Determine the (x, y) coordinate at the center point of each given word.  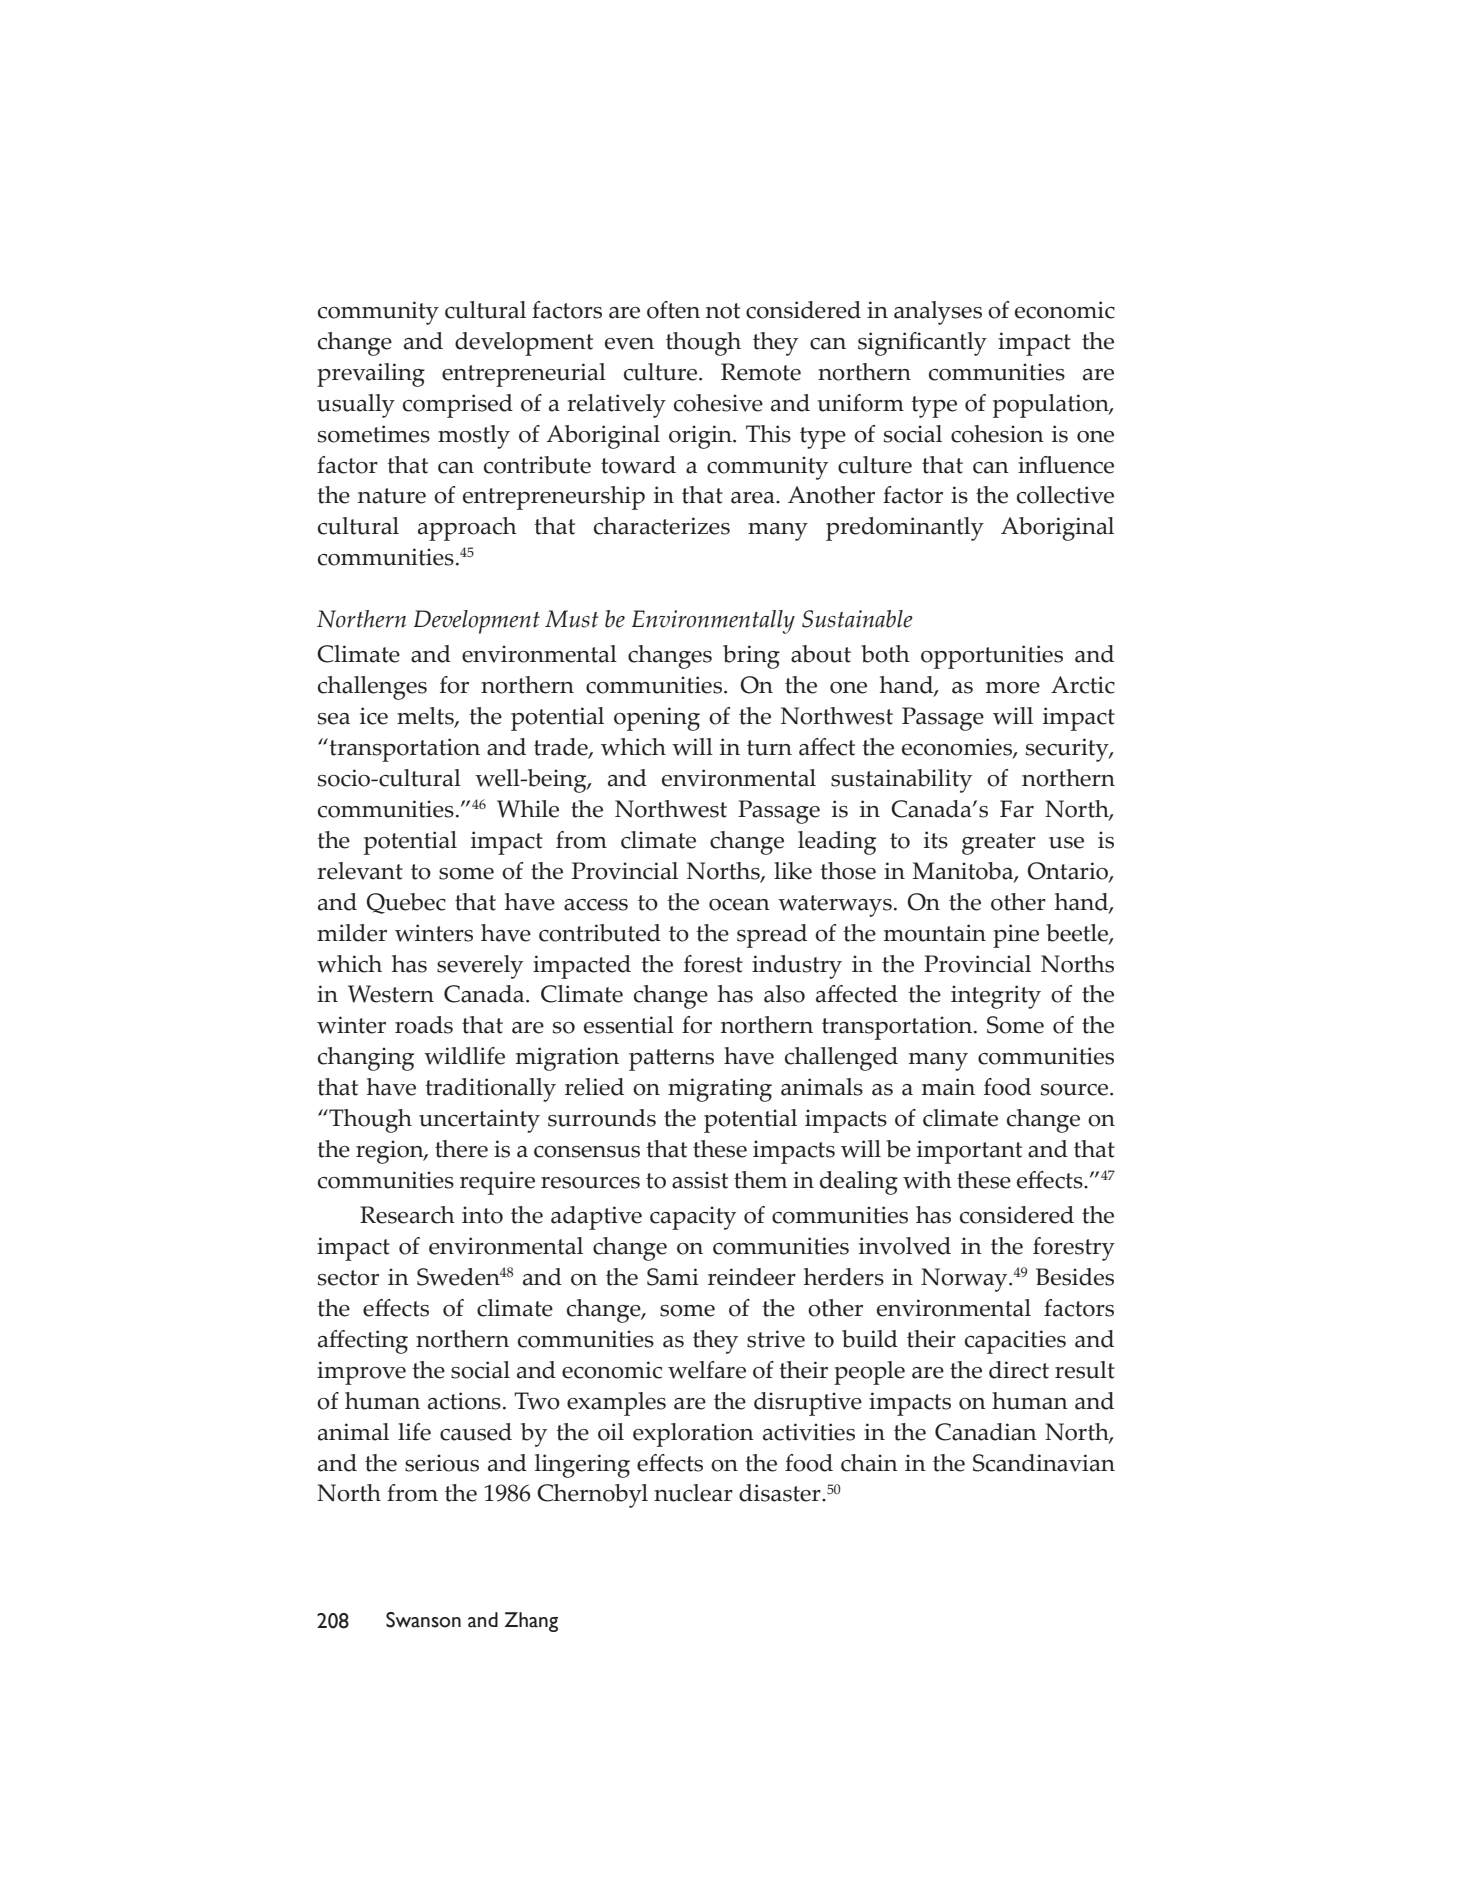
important (969, 1152)
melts (426, 717)
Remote (761, 372)
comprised (458, 406)
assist (700, 1180)
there (461, 1149)
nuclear (693, 1493)
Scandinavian (1044, 1463)
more (1013, 688)
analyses (938, 313)
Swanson (423, 1620)
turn (769, 748)
